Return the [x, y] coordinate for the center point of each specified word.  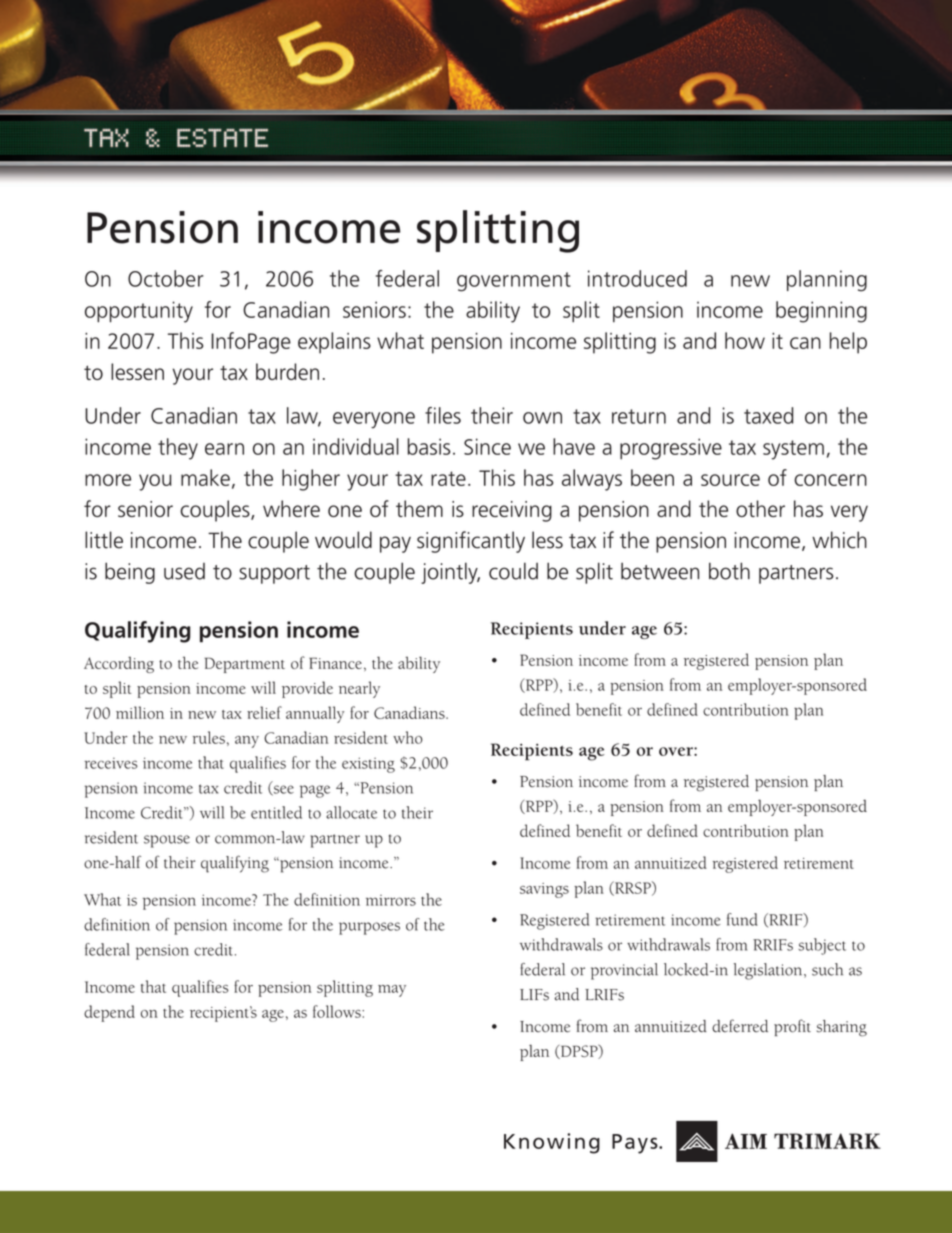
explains [334, 343]
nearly [359, 689]
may [392, 991]
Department [244, 665]
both [729, 571]
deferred [740, 1026]
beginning [821, 312]
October [165, 278]
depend [109, 1013]
